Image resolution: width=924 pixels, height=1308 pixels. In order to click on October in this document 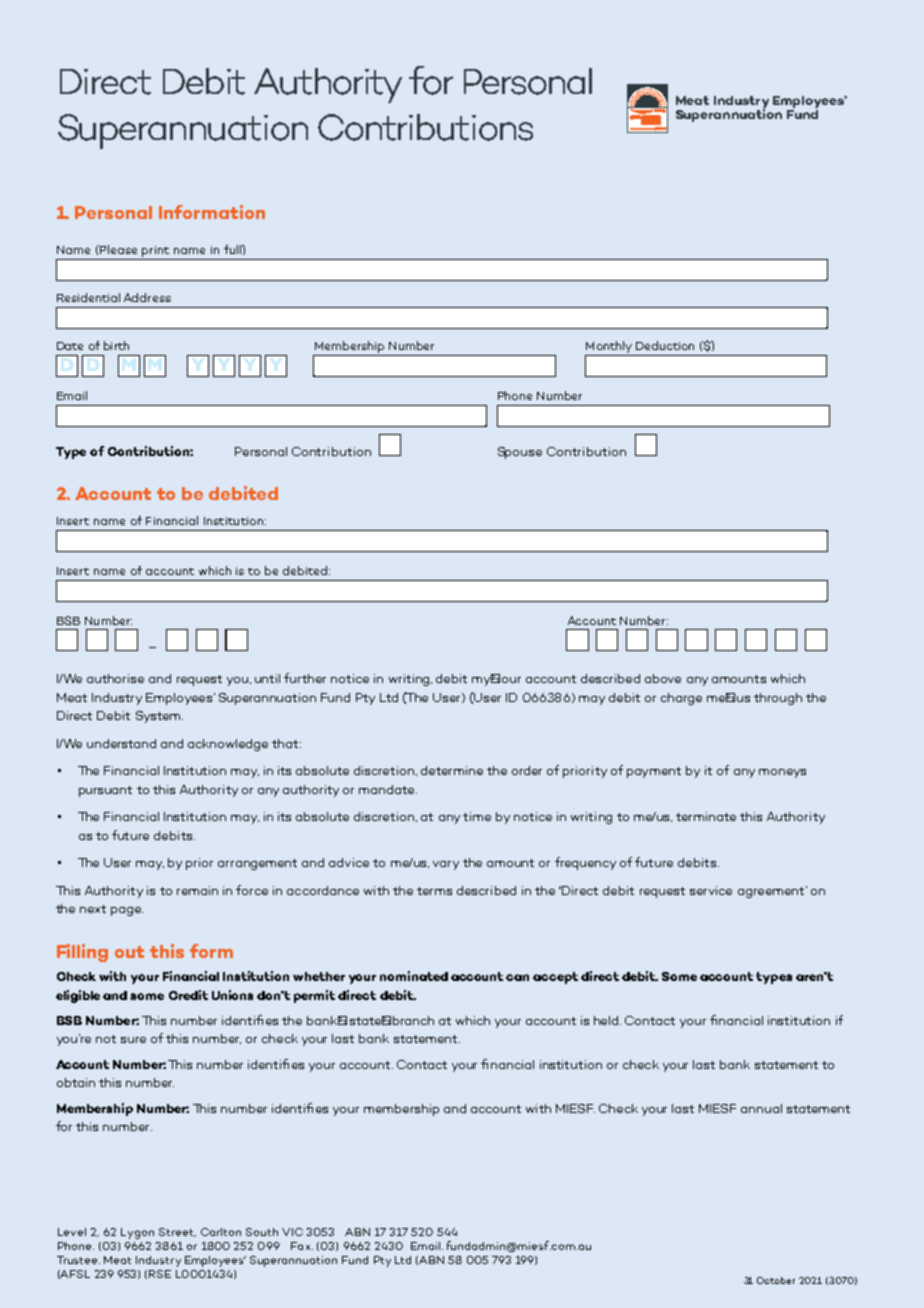, I will do `click(776, 1280)`.
